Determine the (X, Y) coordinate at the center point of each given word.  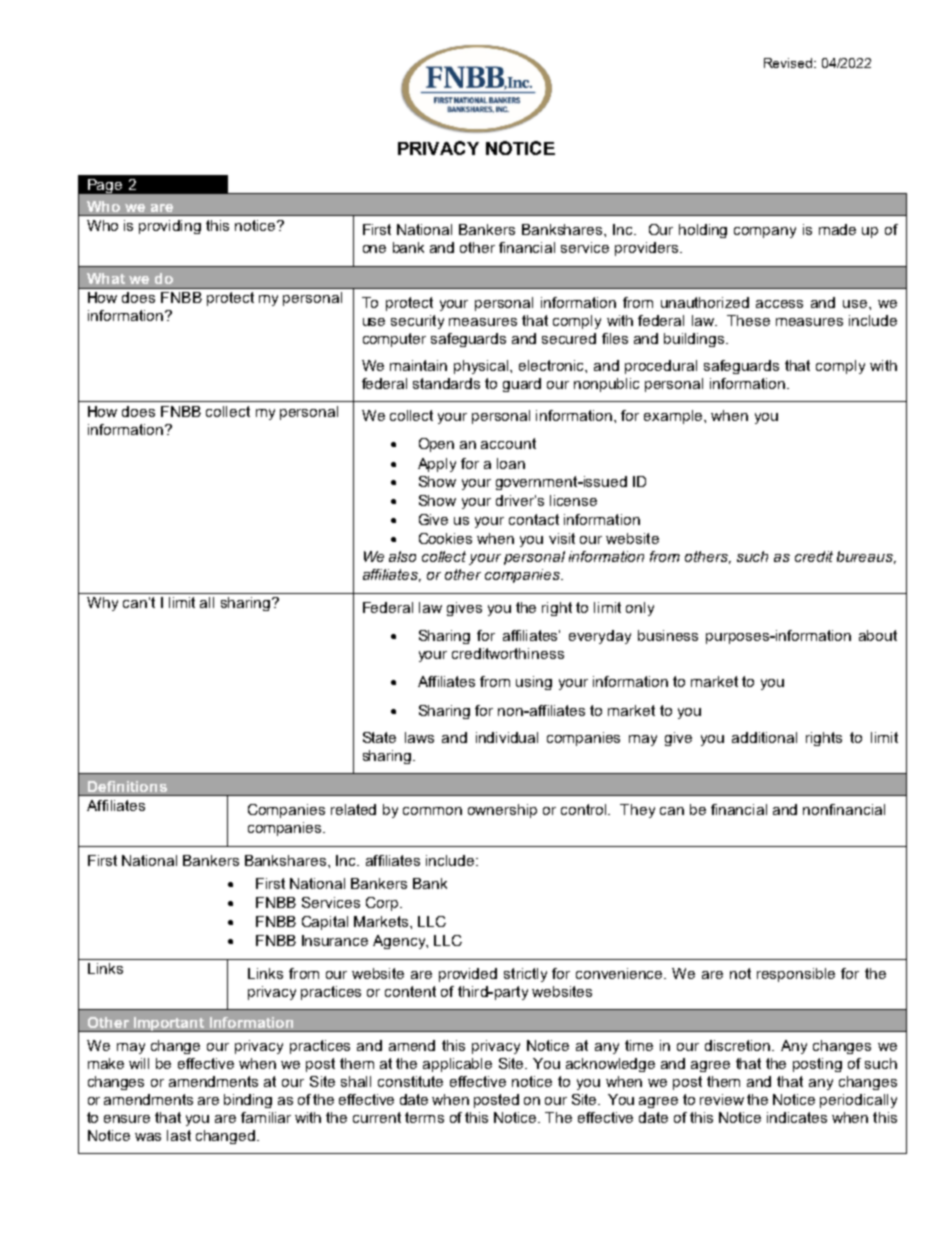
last (179, 1135)
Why (102, 604)
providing (170, 227)
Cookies (445, 538)
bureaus (866, 557)
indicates (797, 1117)
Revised (789, 63)
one (374, 249)
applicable (457, 1065)
